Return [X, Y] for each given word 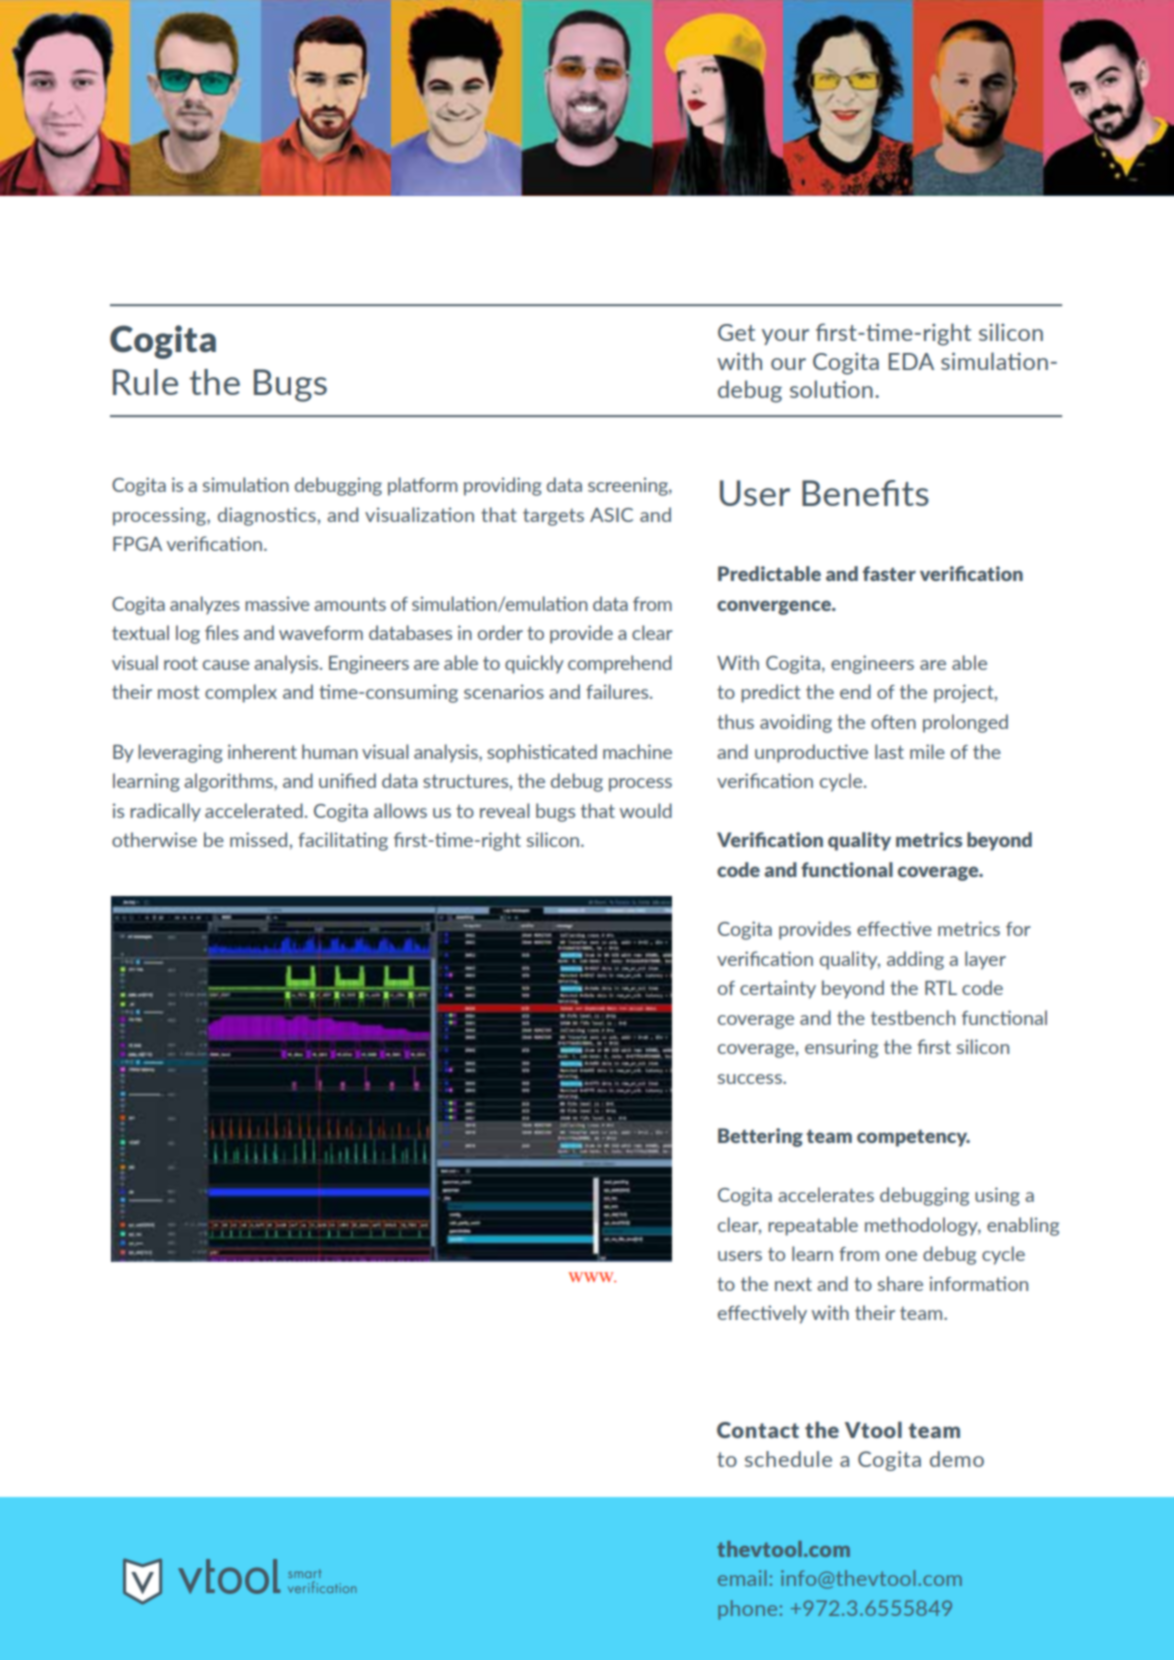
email [742, 1578]
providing [503, 486]
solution [831, 389]
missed [258, 839]
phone [747, 1610]
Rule [145, 382]
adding [915, 960]
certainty [778, 989]
